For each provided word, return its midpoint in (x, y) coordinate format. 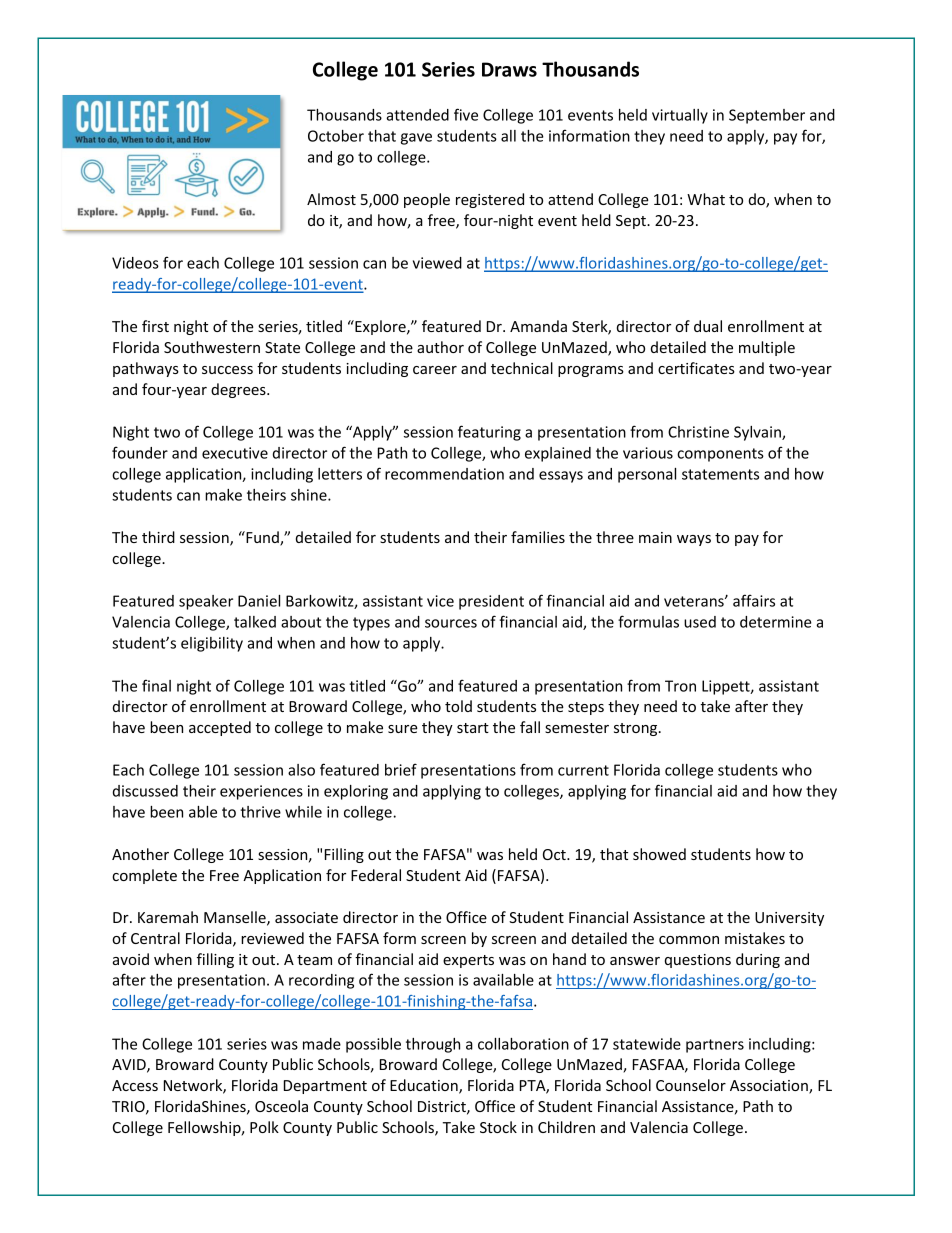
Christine (698, 432)
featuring (489, 433)
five (466, 114)
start (473, 728)
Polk (264, 1127)
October (336, 136)
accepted (220, 728)
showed (659, 854)
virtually (680, 116)
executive (235, 453)
